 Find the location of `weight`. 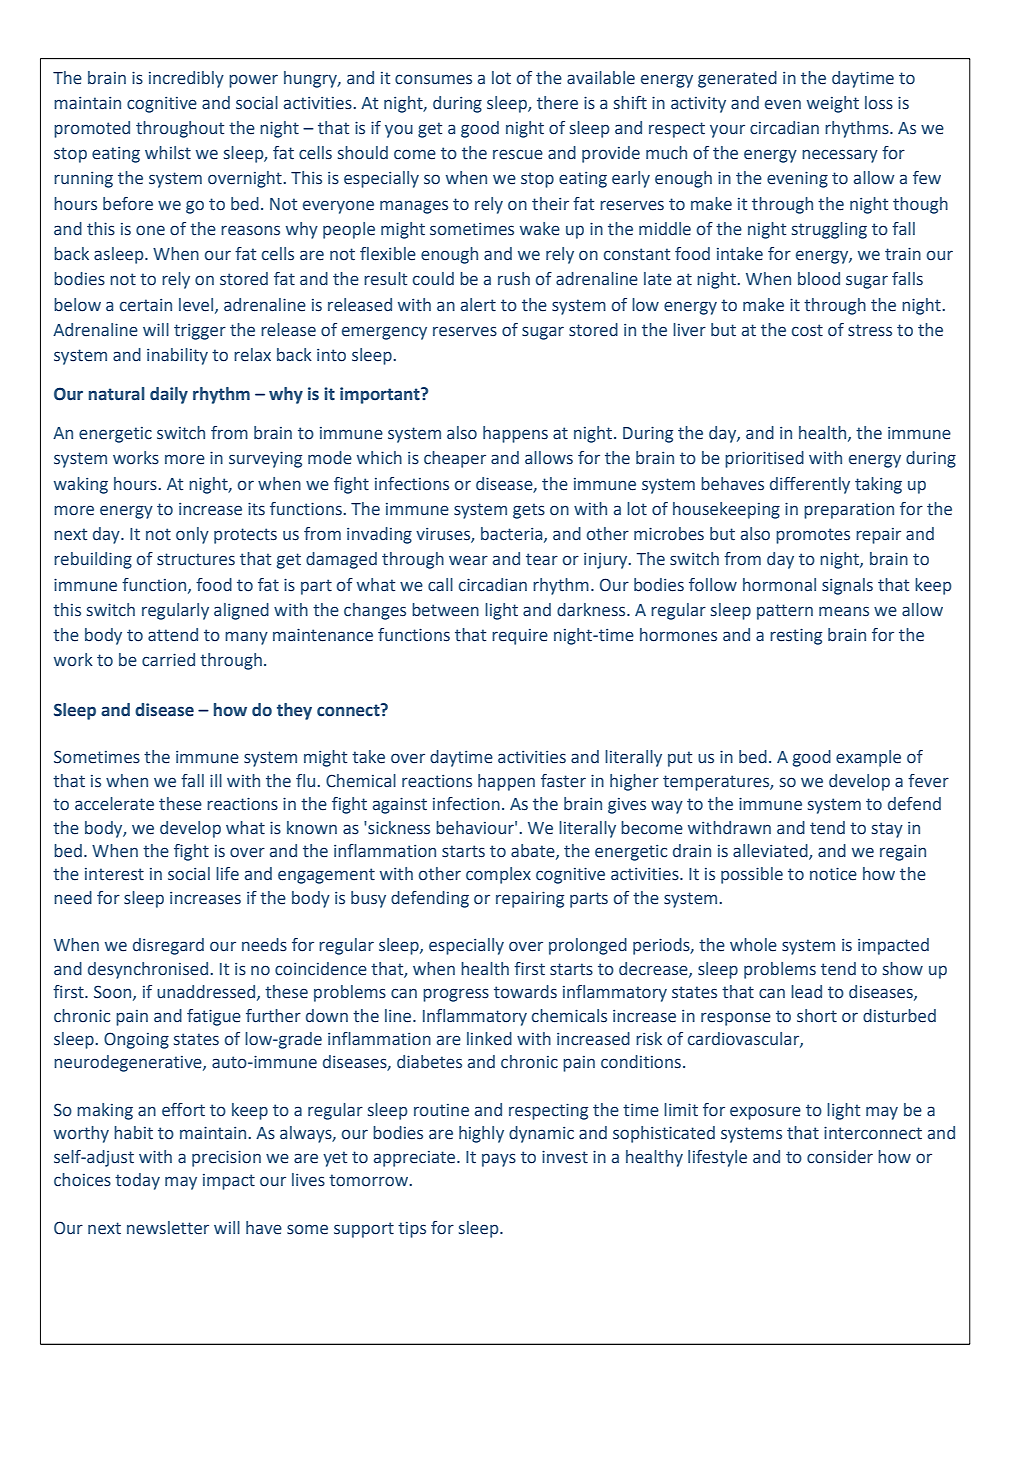

weight is located at coordinates (833, 104).
